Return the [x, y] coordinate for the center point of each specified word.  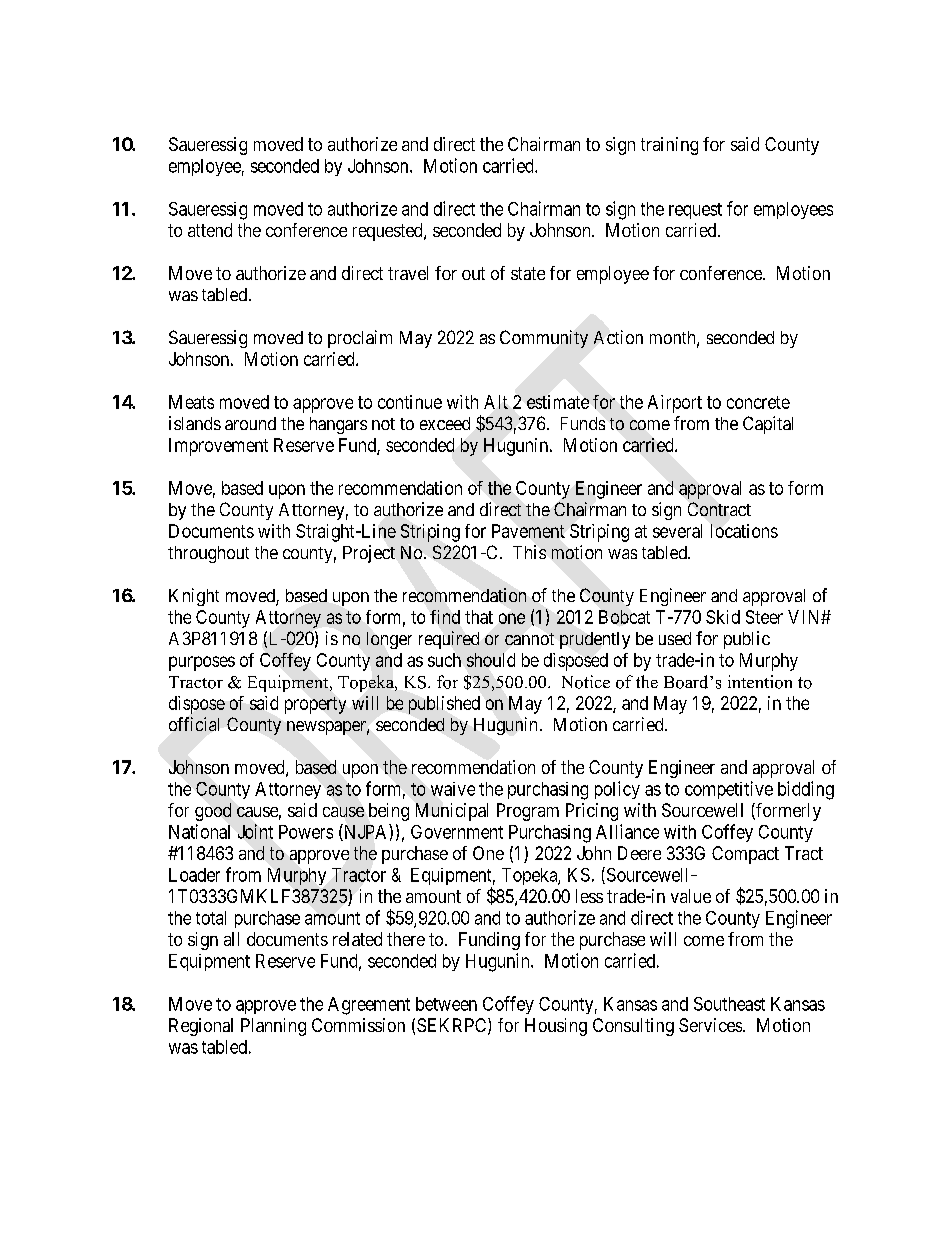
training [669, 146]
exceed [445, 423]
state [528, 273]
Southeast [729, 1004]
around [250, 423]
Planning [273, 1027]
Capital [768, 425]
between [446, 1004]
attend [210, 230]
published [444, 705]
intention [760, 682]
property [315, 705]
